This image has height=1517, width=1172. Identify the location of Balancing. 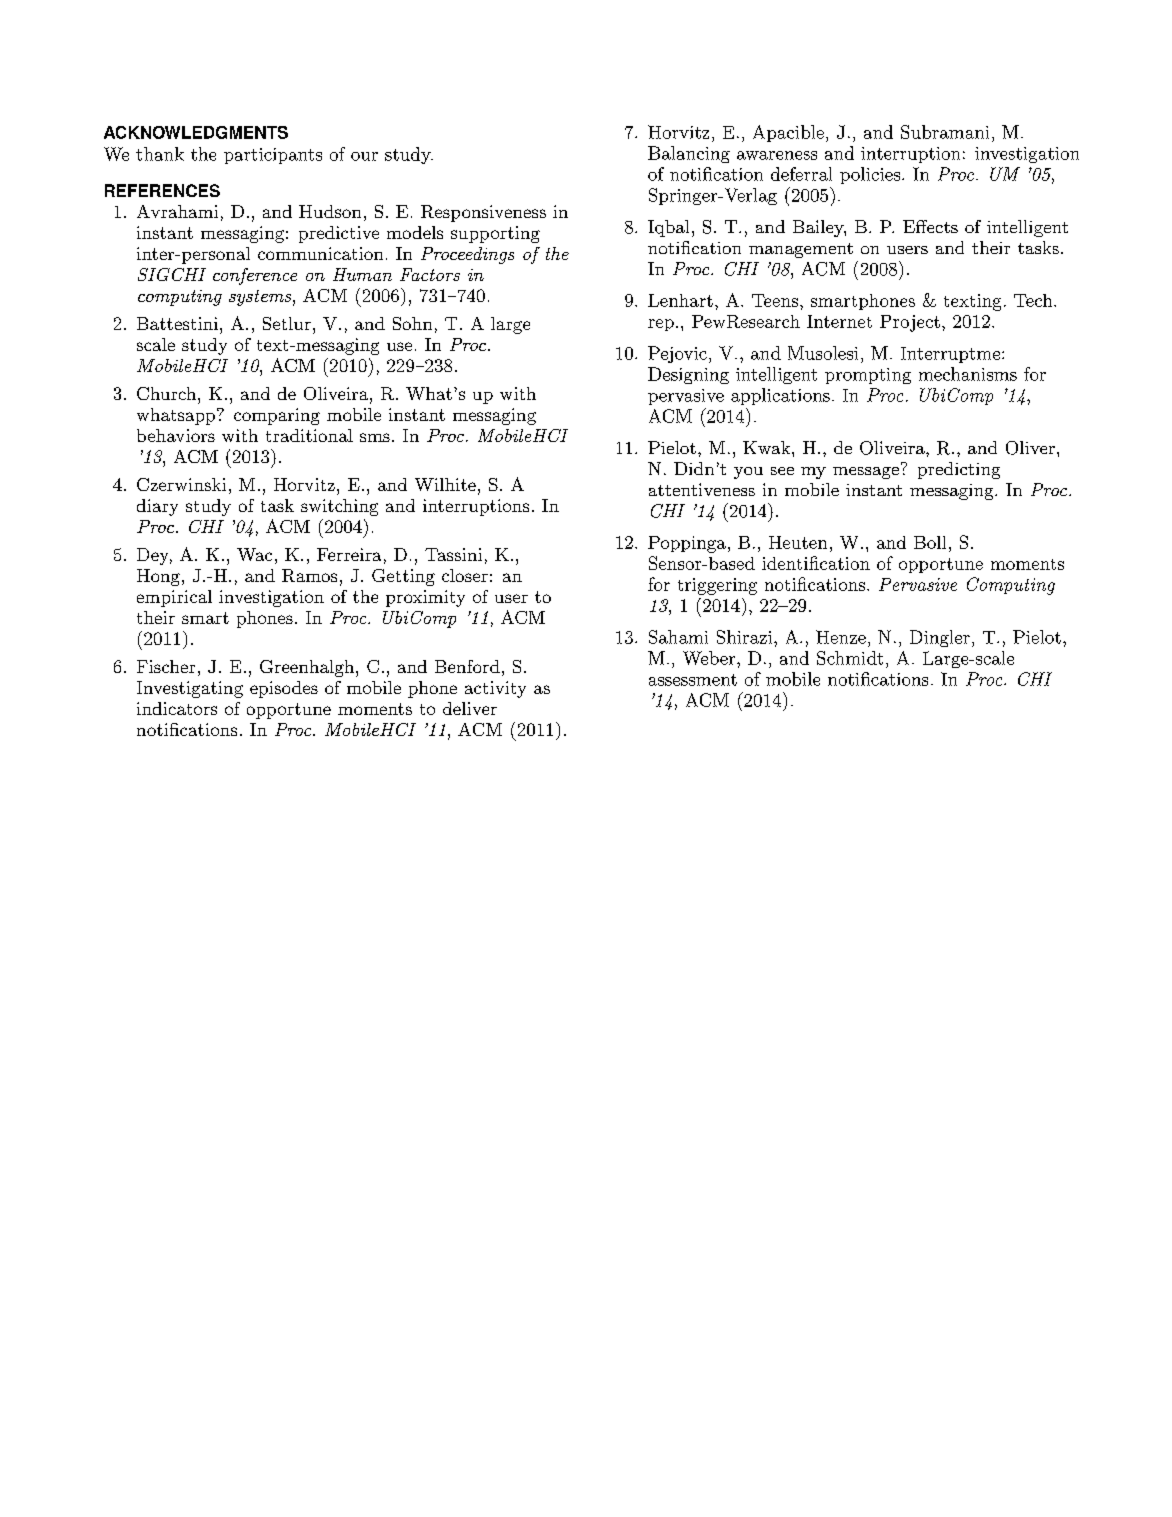
(689, 154).
